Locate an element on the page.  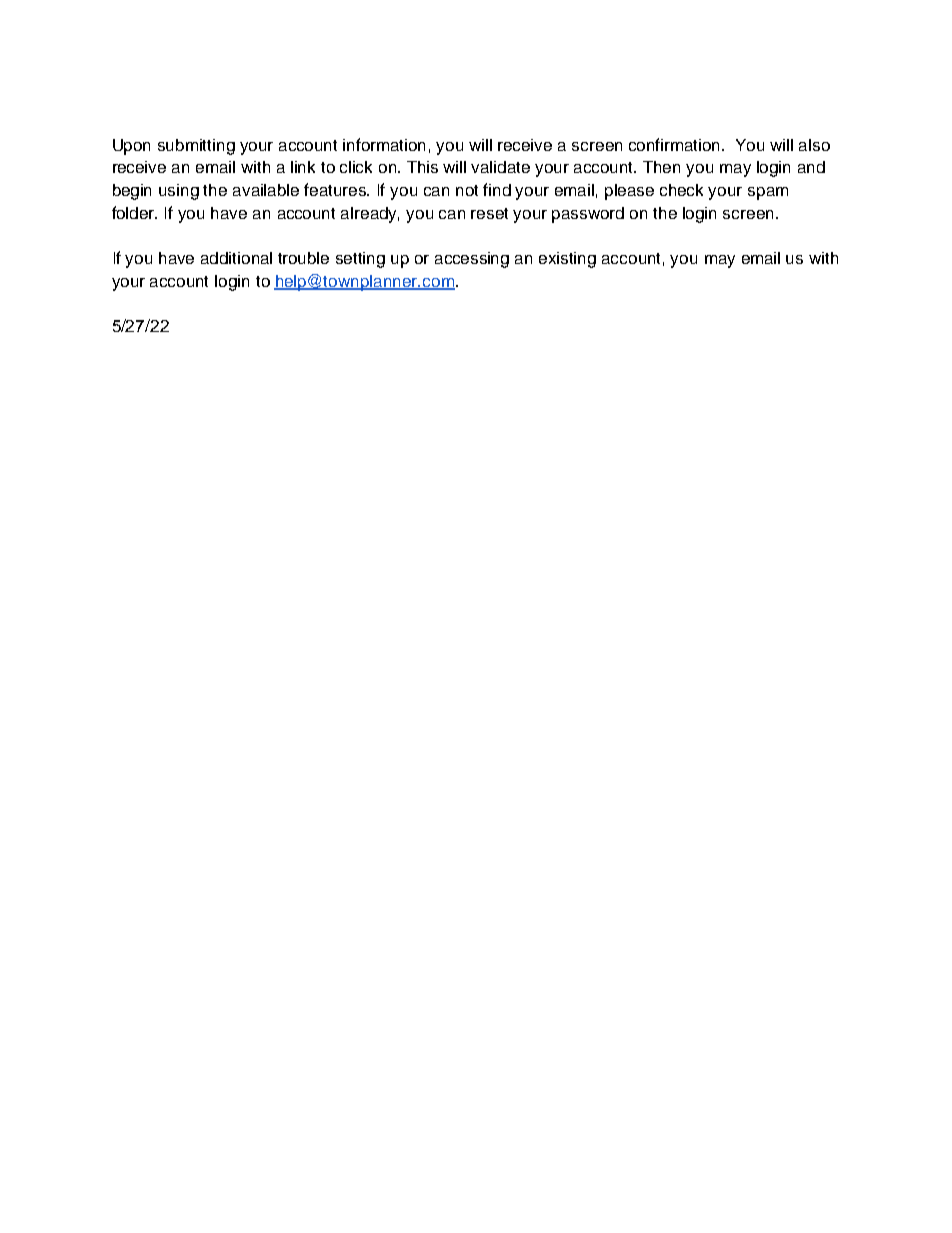
folder is located at coordinates (134, 212).
